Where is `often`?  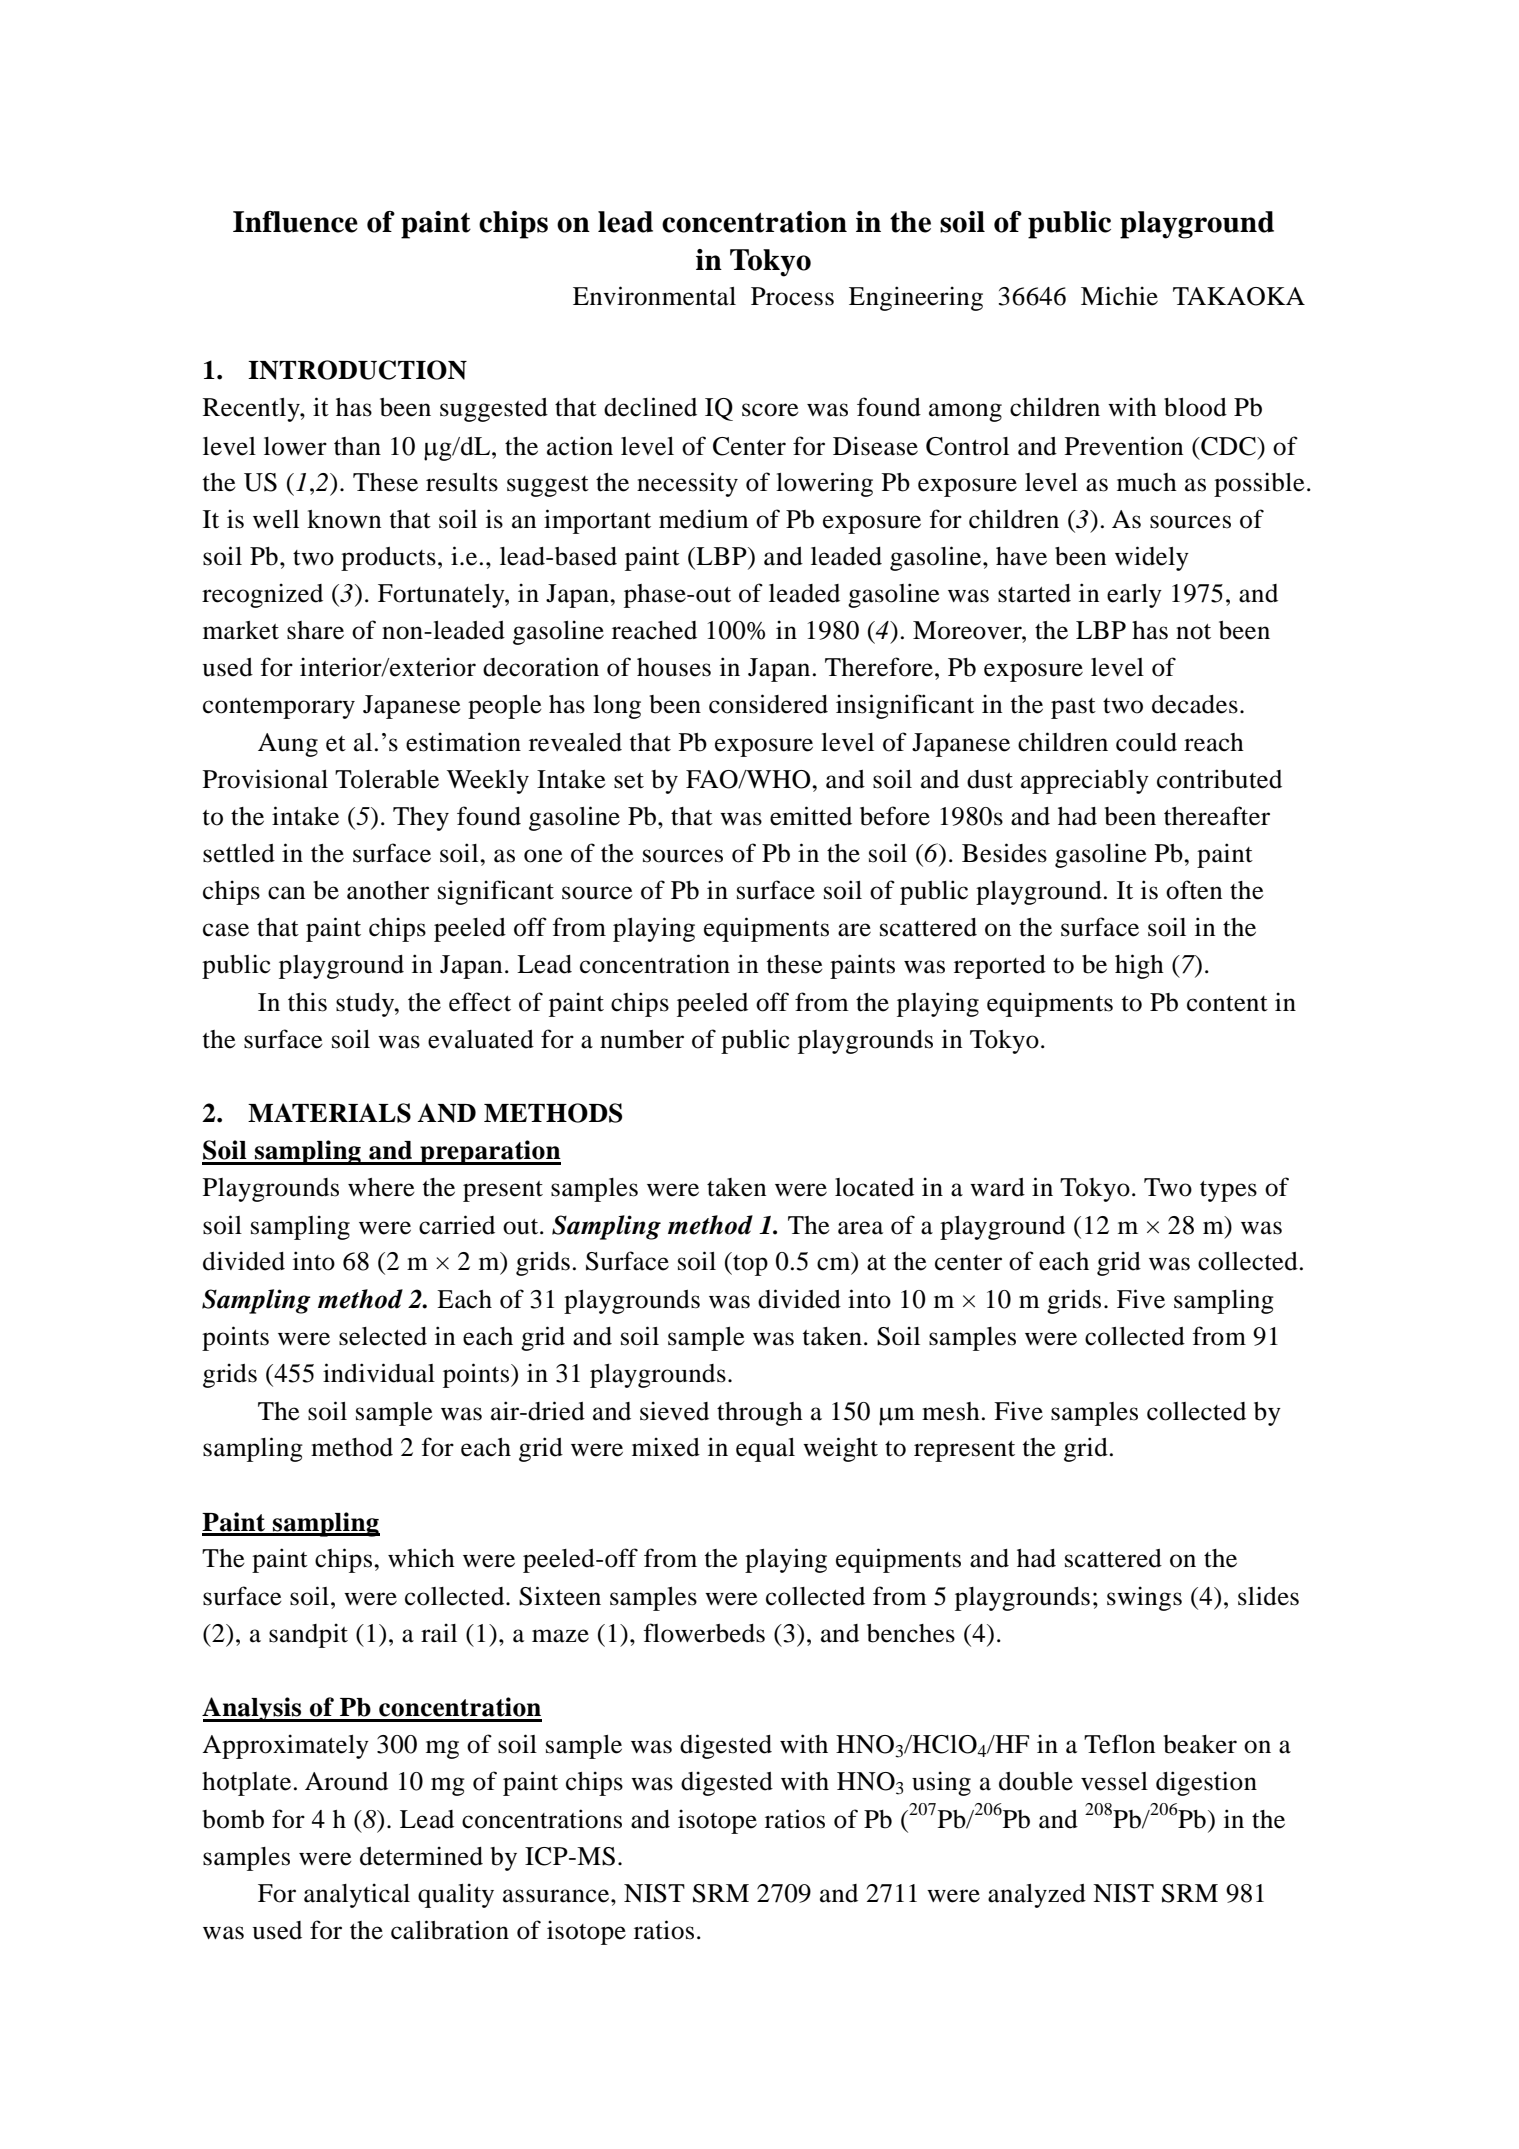
often is located at coordinates (1194, 890).
